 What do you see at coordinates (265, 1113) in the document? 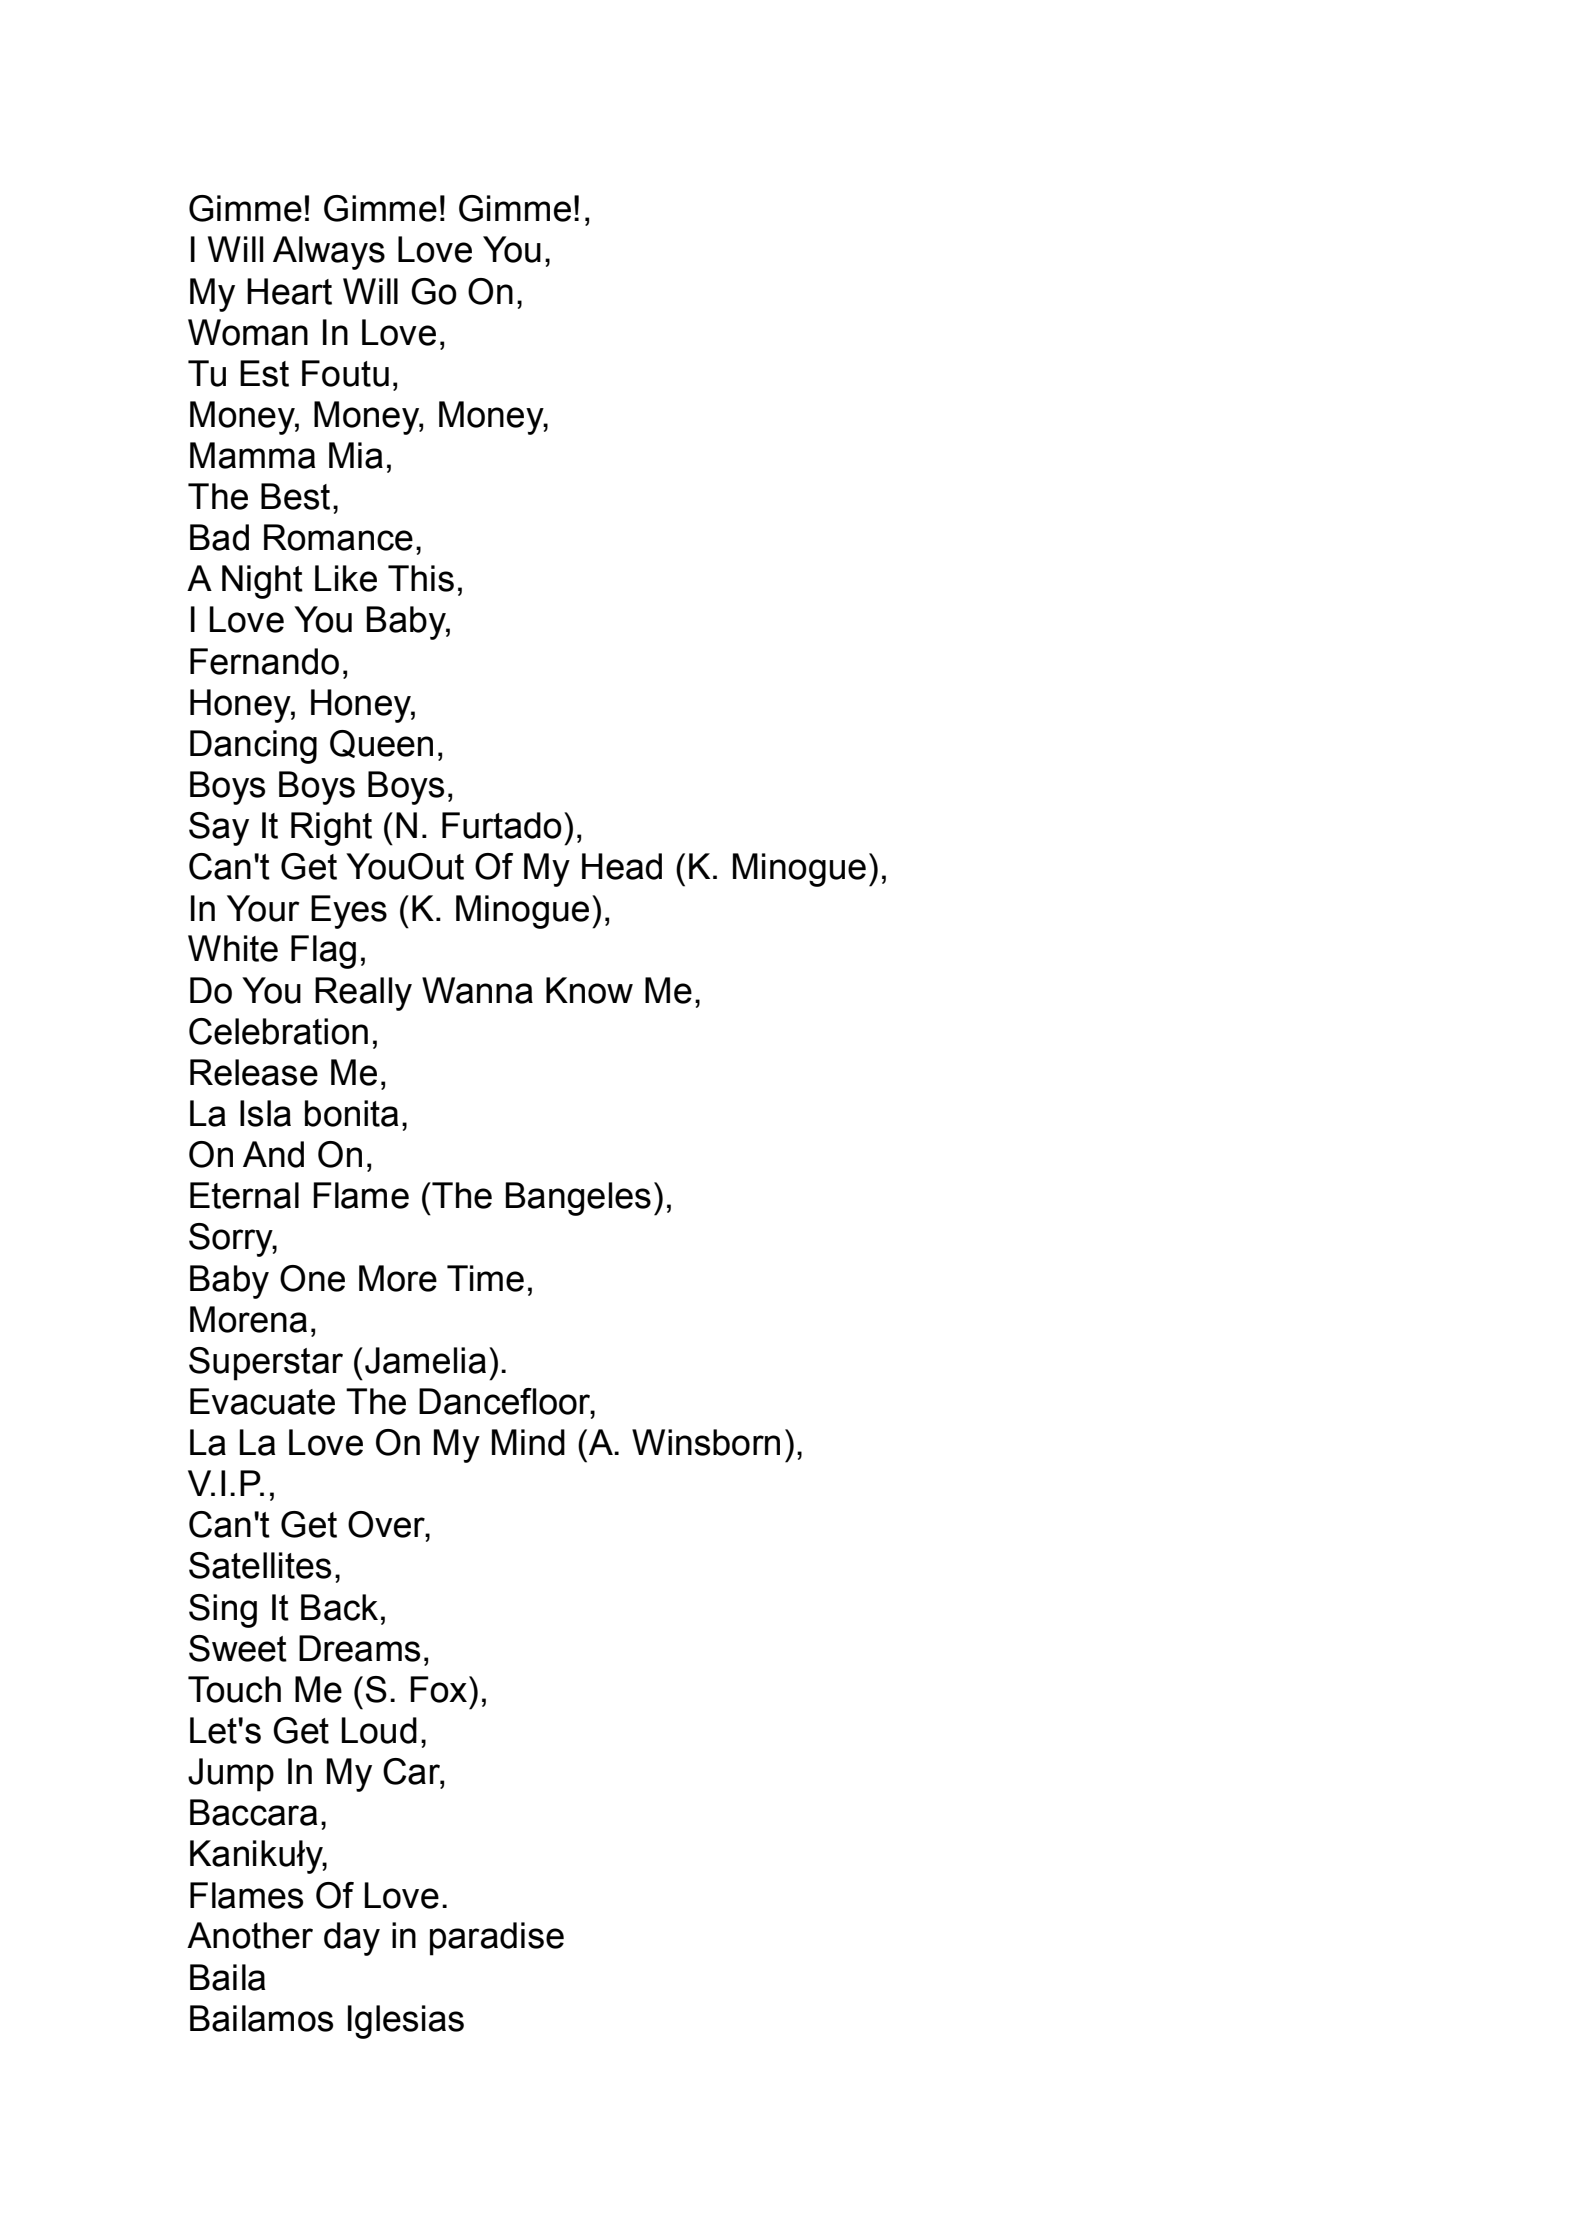
I see `Isla` at bounding box center [265, 1113].
